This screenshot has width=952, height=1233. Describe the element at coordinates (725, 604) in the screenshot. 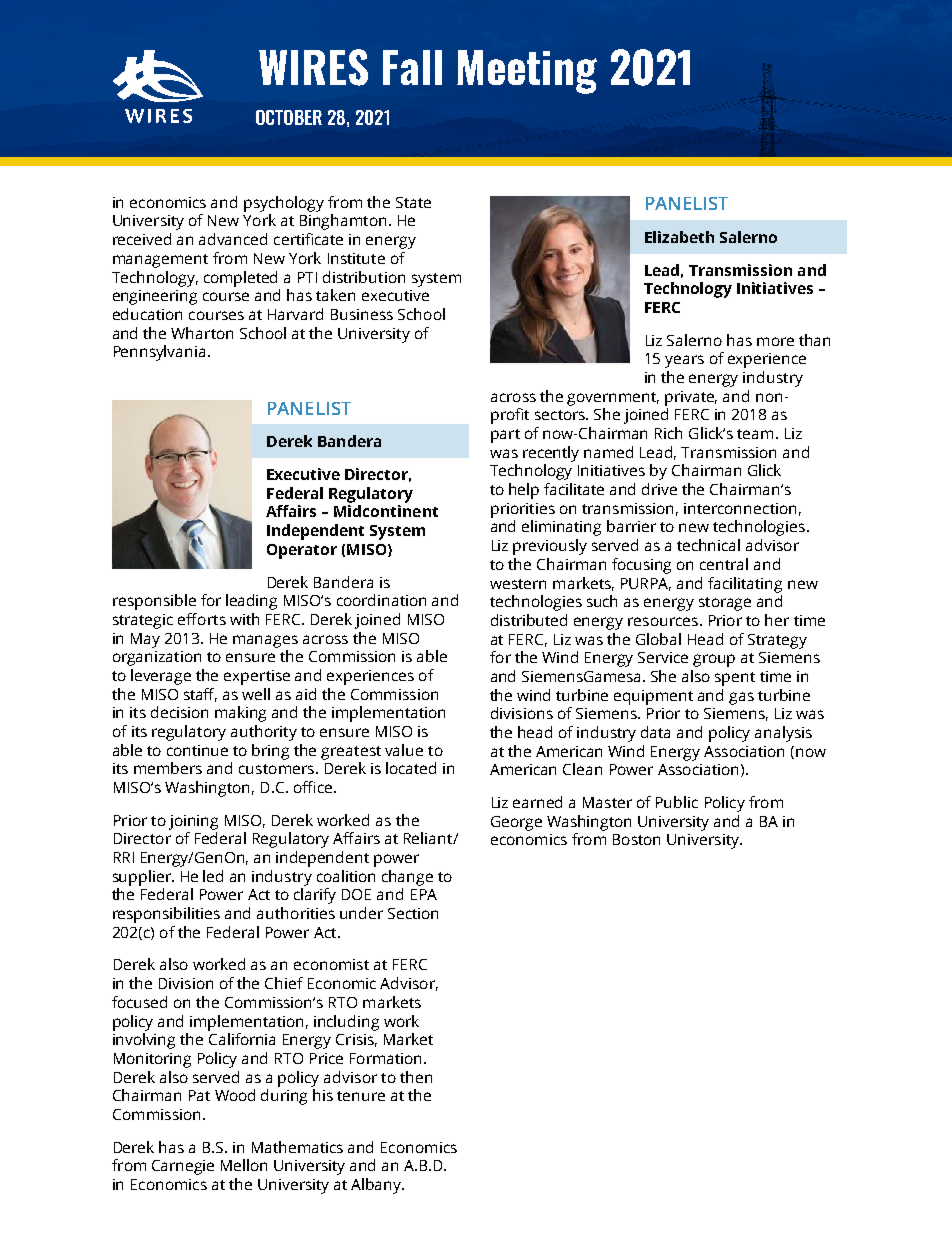

I see `storage` at that location.
